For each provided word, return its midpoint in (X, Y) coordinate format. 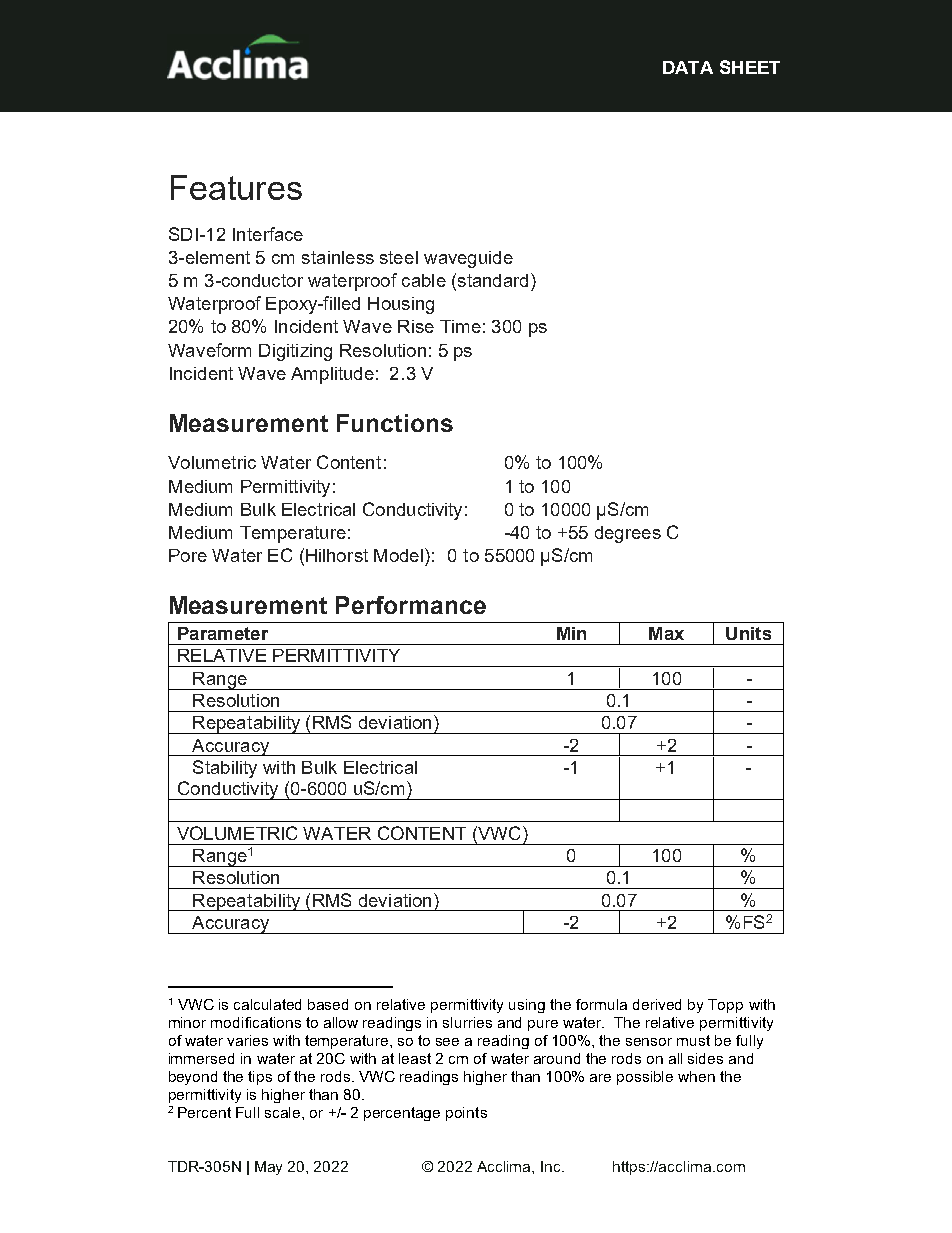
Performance (411, 605)
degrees (628, 534)
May (268, 1168)
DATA (688, 67)
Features (236, 187)
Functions (395, 423)
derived (657, 1004)
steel (399, 257)
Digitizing (295, 352)
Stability (225, 769)
